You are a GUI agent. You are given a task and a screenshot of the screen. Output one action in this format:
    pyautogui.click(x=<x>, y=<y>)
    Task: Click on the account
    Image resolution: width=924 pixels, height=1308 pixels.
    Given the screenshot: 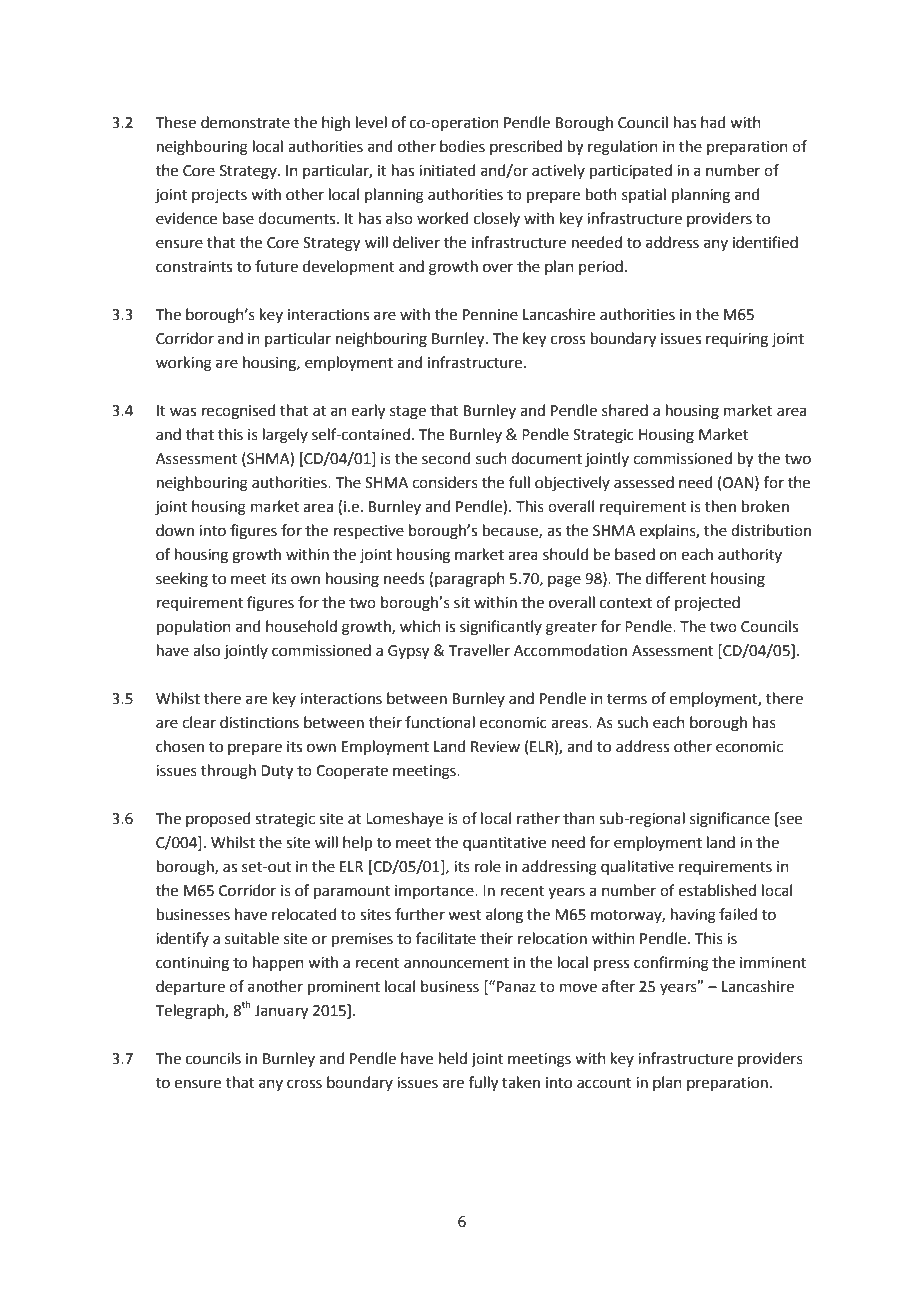 What is the action you would take?
    pyautogui.click(x=604, y=1083)
